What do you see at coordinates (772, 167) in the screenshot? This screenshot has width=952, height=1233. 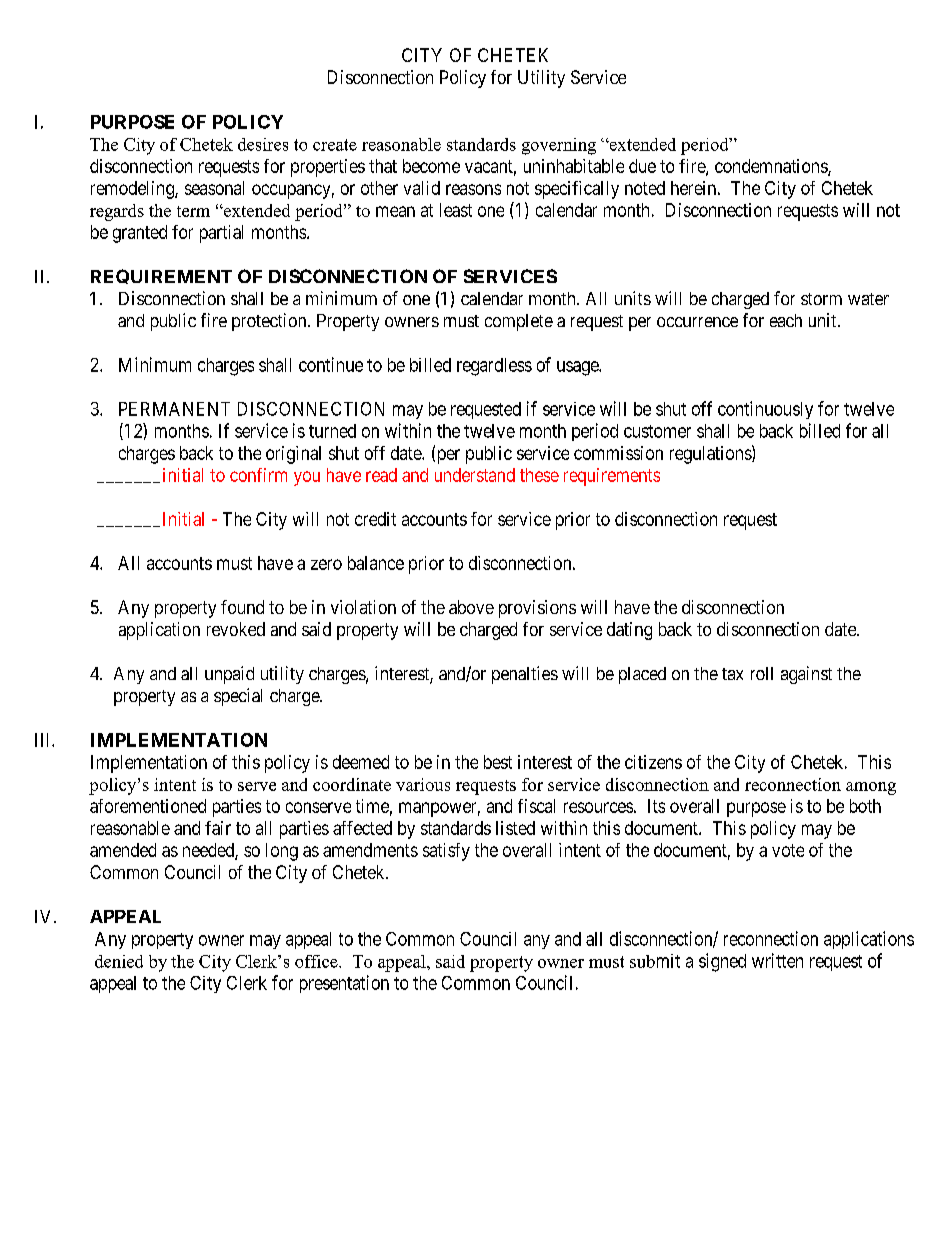 I see `condemnations` at bounding box center [772, 167].
